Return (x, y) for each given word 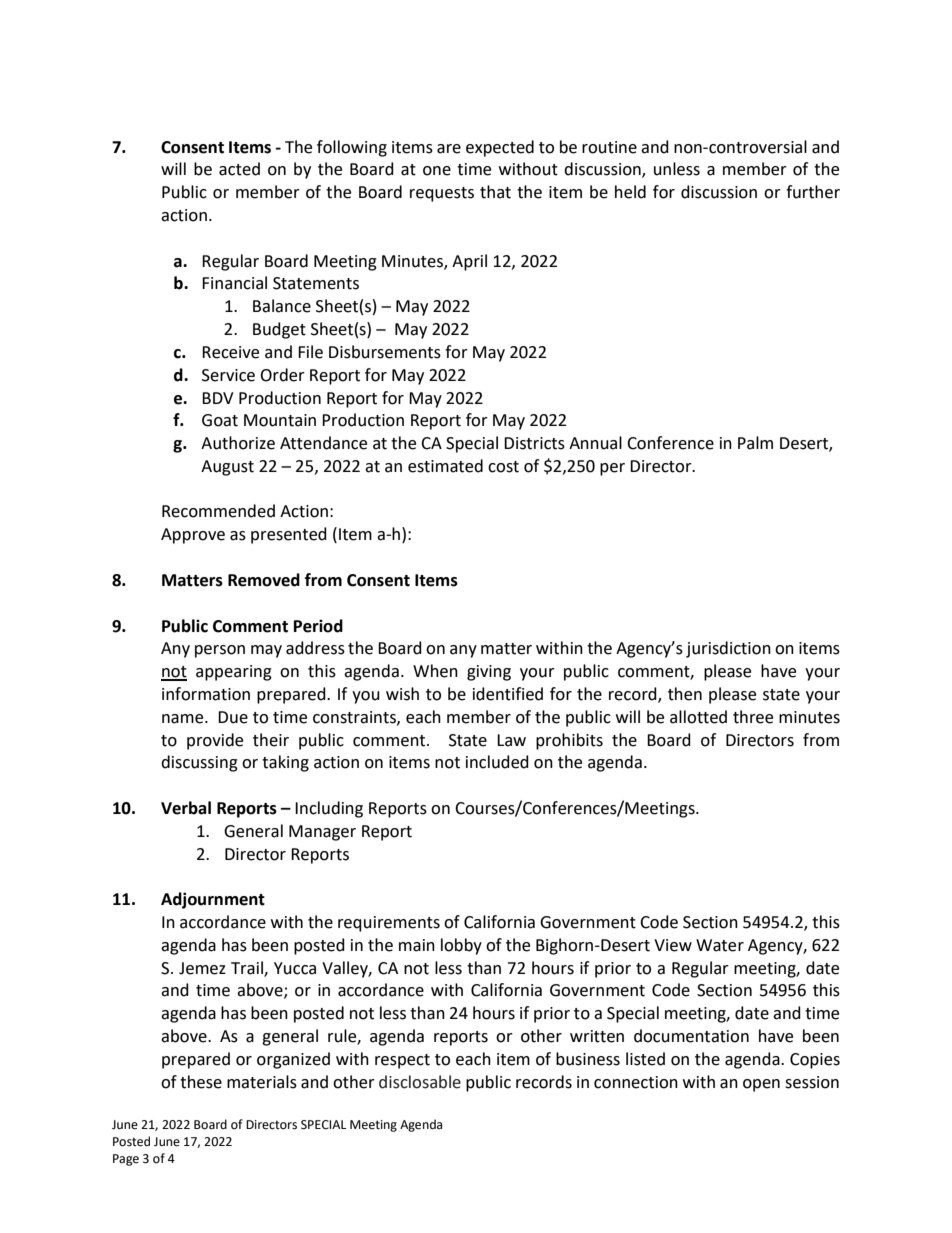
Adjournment (213, 900)
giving (489, 673)
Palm (755, 443)
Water (720, 945)
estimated (445, 466)
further (813, 192)
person (220, 651)
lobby (461, 946)
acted (239, 169)
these (201, 1082)
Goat (220, 420)
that (495, 192)
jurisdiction (728, 649)
